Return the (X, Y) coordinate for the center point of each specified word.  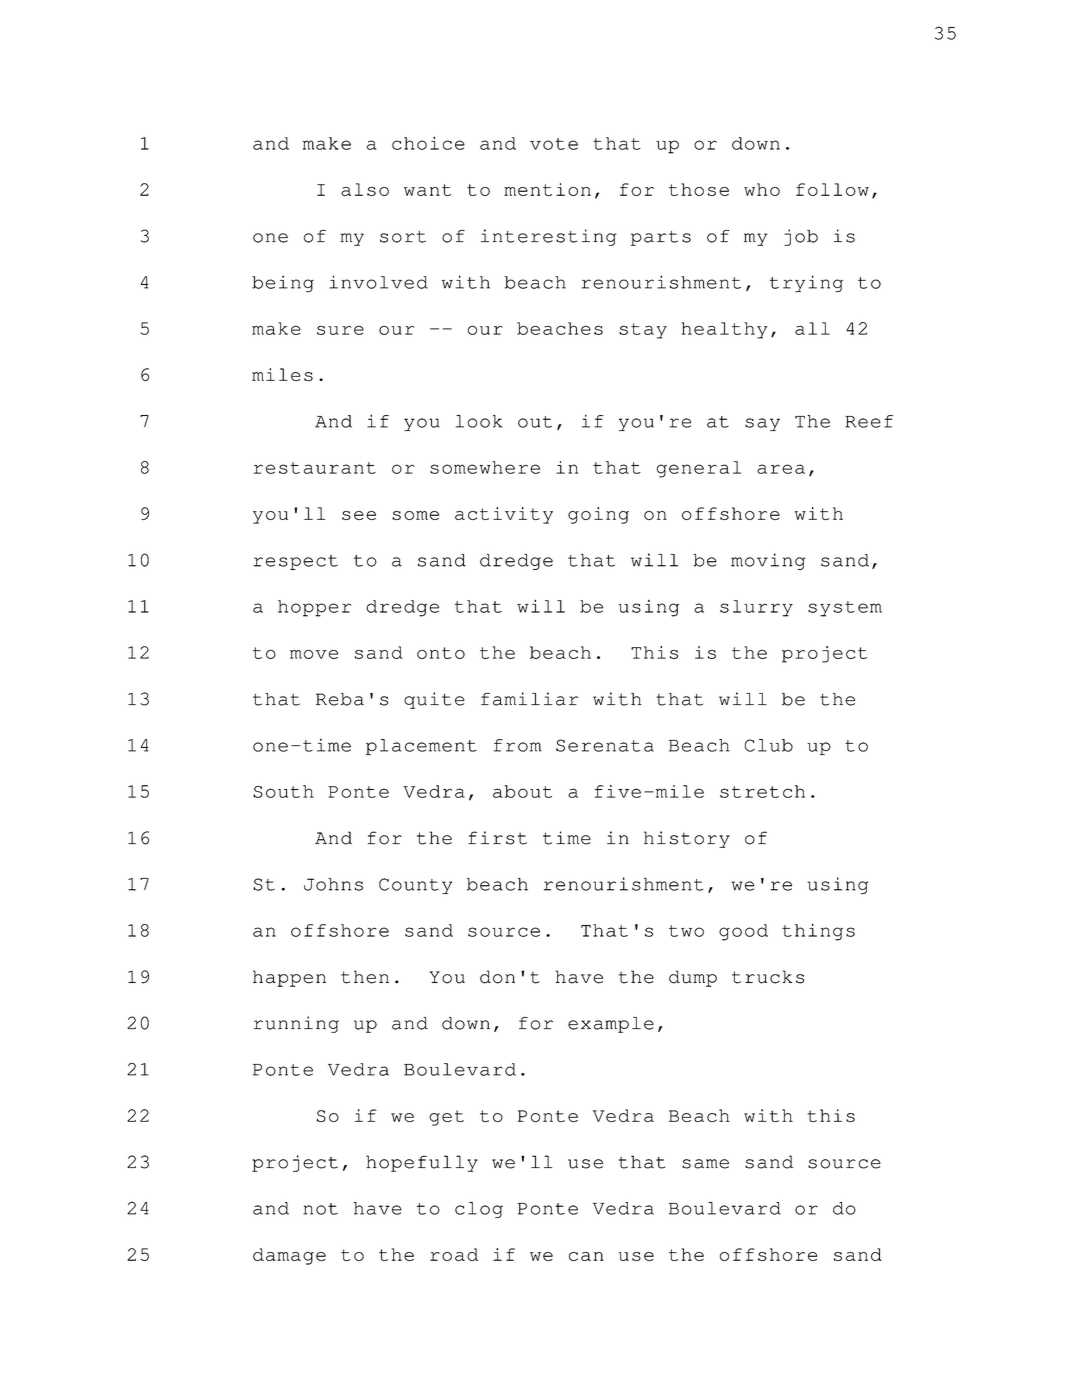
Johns (333, 884)
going (598, 515)
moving (768, 561)
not (320, 1209)
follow (832, 189)
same (705, 1164)
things (818, 932)
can (586, 1256)
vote (554, 144)
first (497, 838)
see (359, 515)
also (365, 189)
